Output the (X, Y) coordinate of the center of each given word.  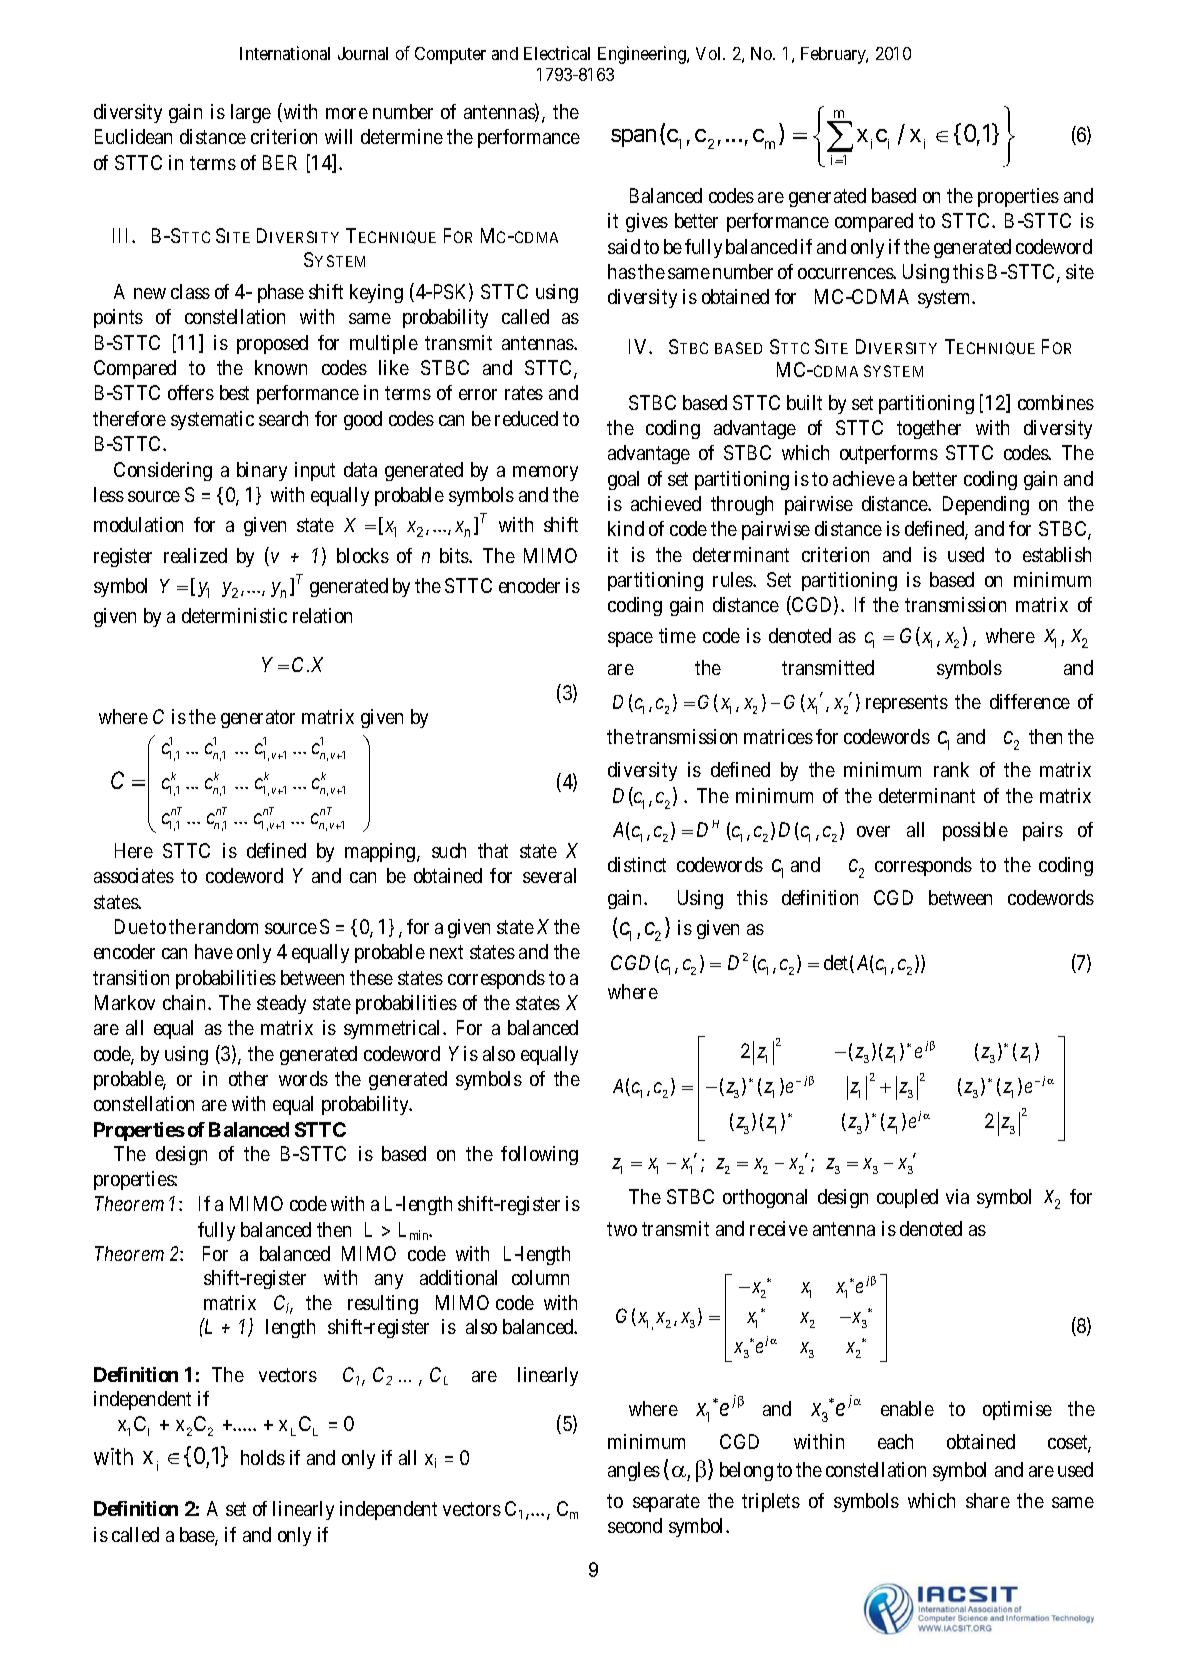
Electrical (557, 53)
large (251, 113)
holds (263, 1457)
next (446, 952)
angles (634, 1471)
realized (195, 555)
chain (186, 1002)
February (834, 55)
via (957, 1196)
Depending (986, 505)
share (988, 1500)
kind (626, 528)
